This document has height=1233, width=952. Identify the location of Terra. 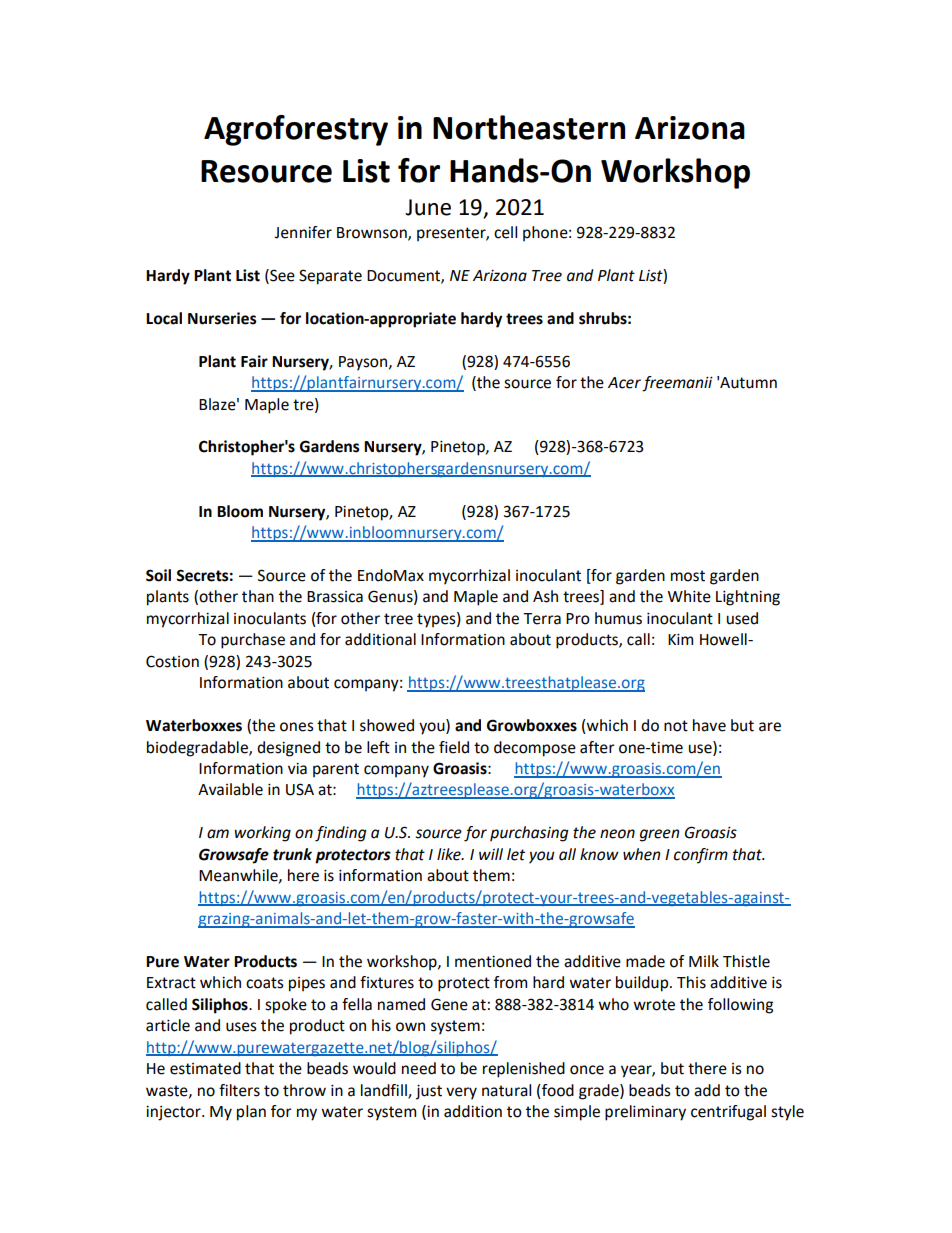
(542, 619).
